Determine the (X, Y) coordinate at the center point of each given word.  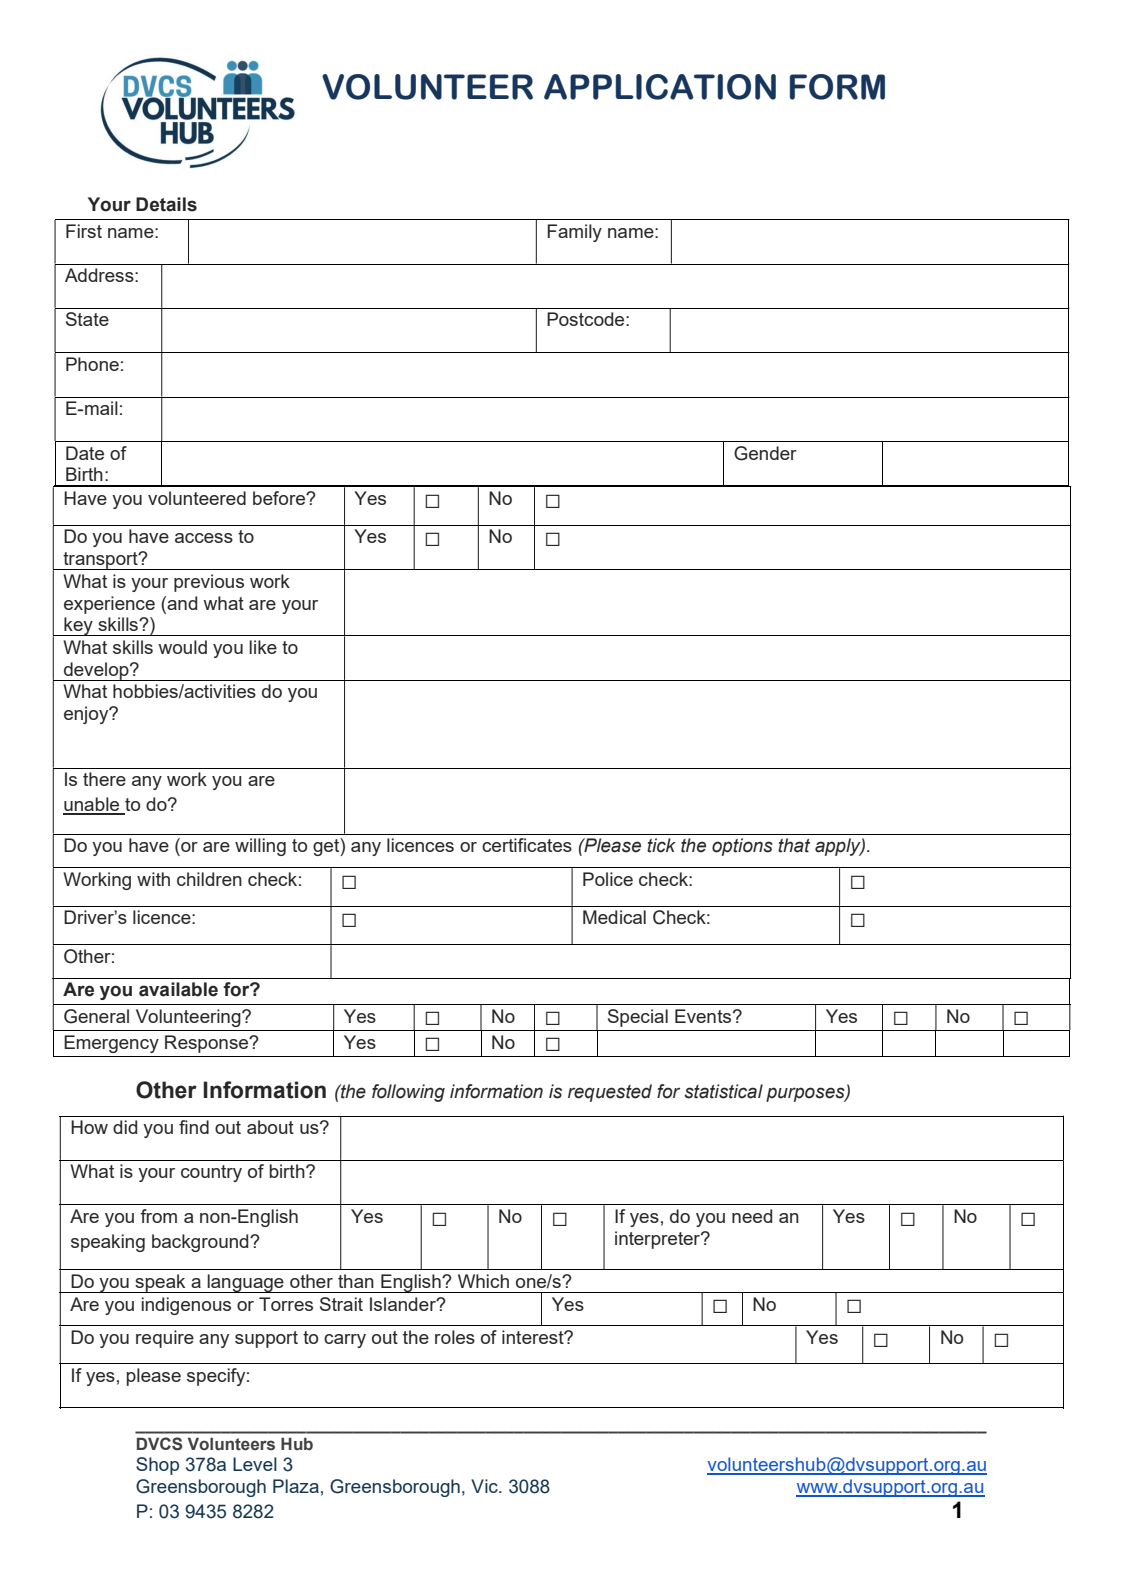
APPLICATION (660, 87)
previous (209, 583)
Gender (765, 453)
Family (574, 233)
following (408, 1093)
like (263, 647)
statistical (723, 1091)
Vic (485, 1486)
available (178, 989)
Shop (157, 1466)
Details (166, 204)
